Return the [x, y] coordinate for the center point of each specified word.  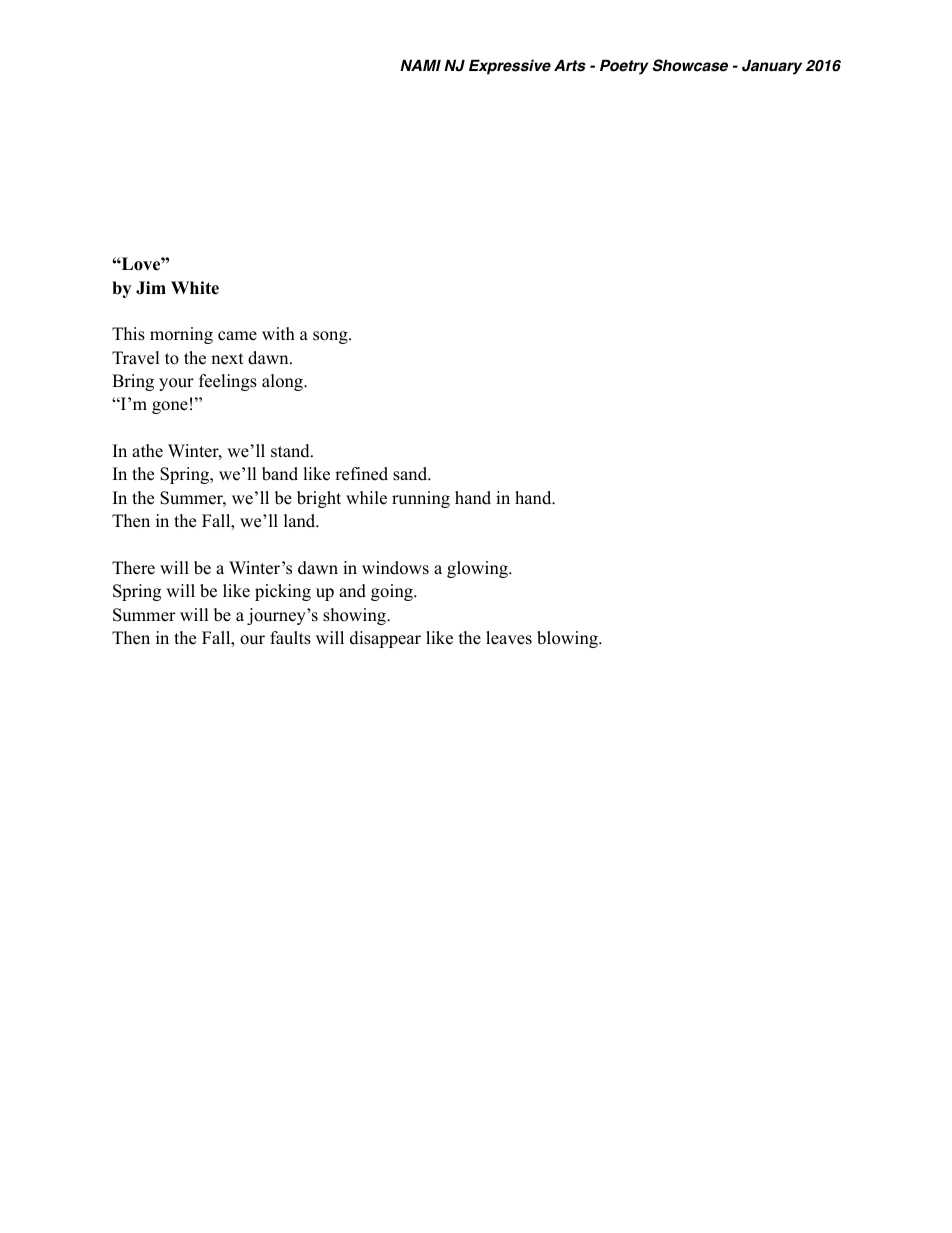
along [283, 382]
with [278, 333]
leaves [509, 638]
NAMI [420, 65]
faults [290, 638]
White [195, 288]
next [227, 359]
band [280, 474]
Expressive [510, 67]
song [331, 337]
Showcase [690, 65]
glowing [478, 569]
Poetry [624, 67]
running [421, 499]
